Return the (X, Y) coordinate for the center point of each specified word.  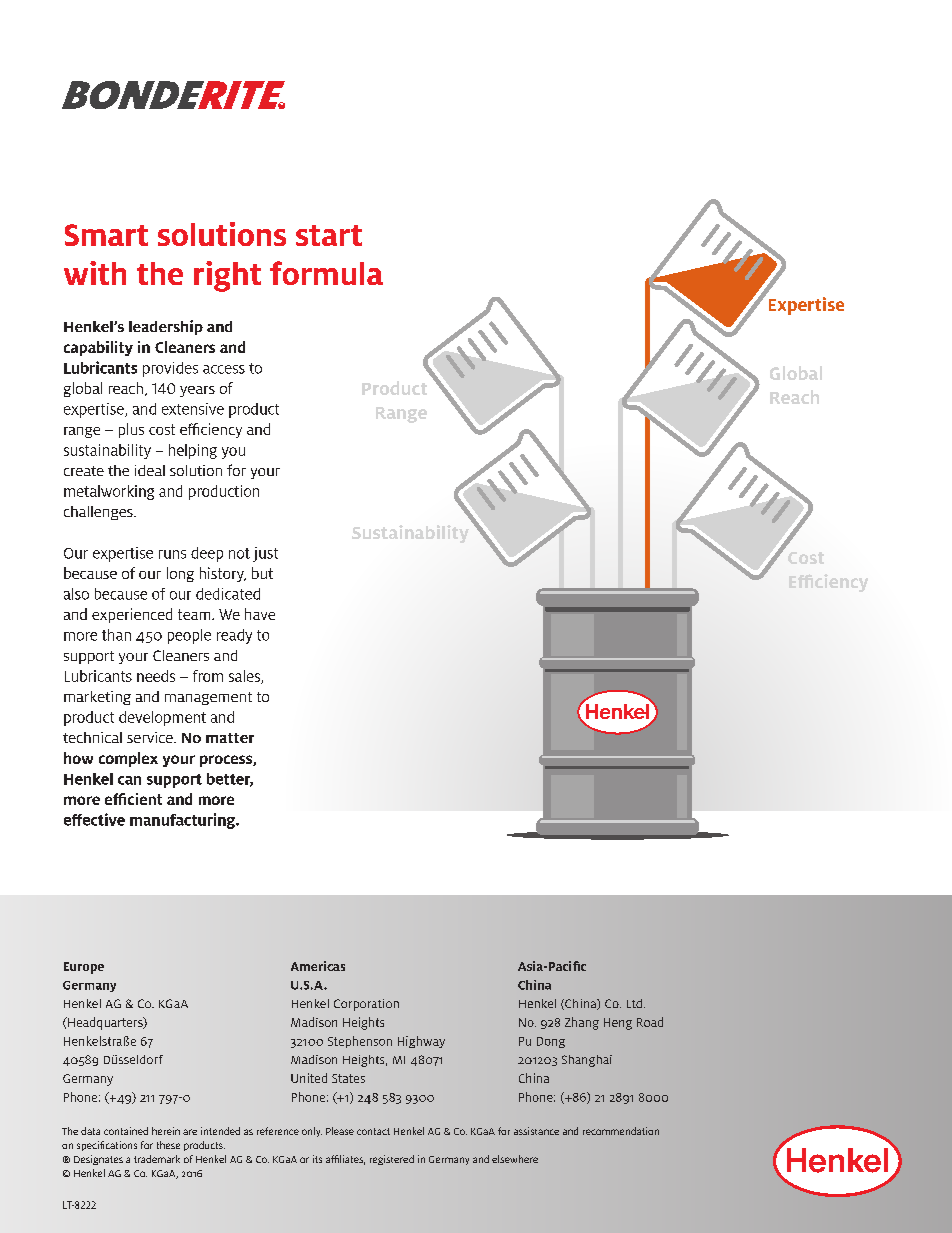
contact (373, 1131)
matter (230, 738)
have (260, 614)
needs (156, 676)
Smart (106, 235)
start (329, 235)
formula (326, 273)
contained (126, 1131)
